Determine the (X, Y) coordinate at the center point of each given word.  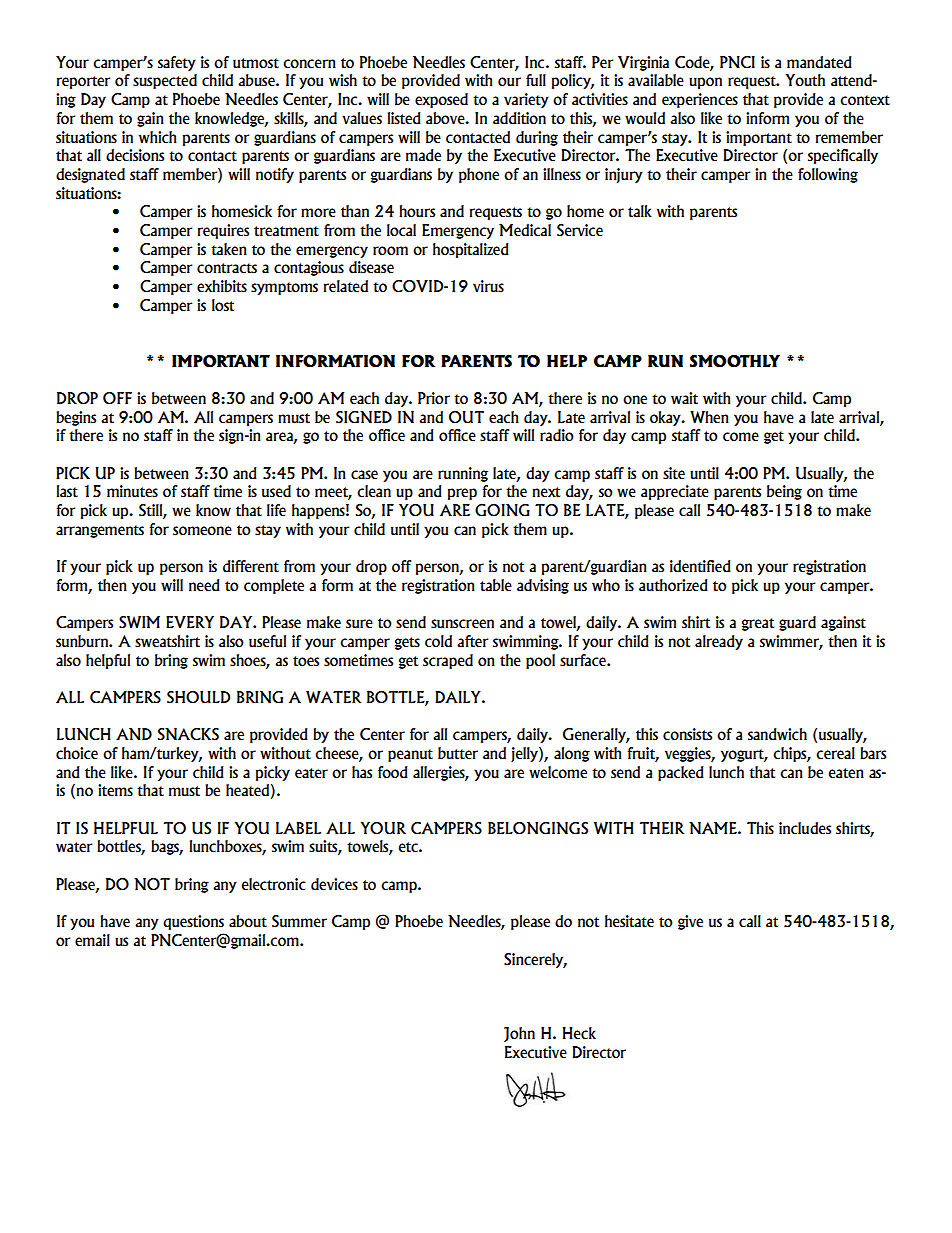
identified (700, 566)
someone (202, 531)
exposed (441, 100)
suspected (165, 81)
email (92, 940)
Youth (805, 80)
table (496, 585)
